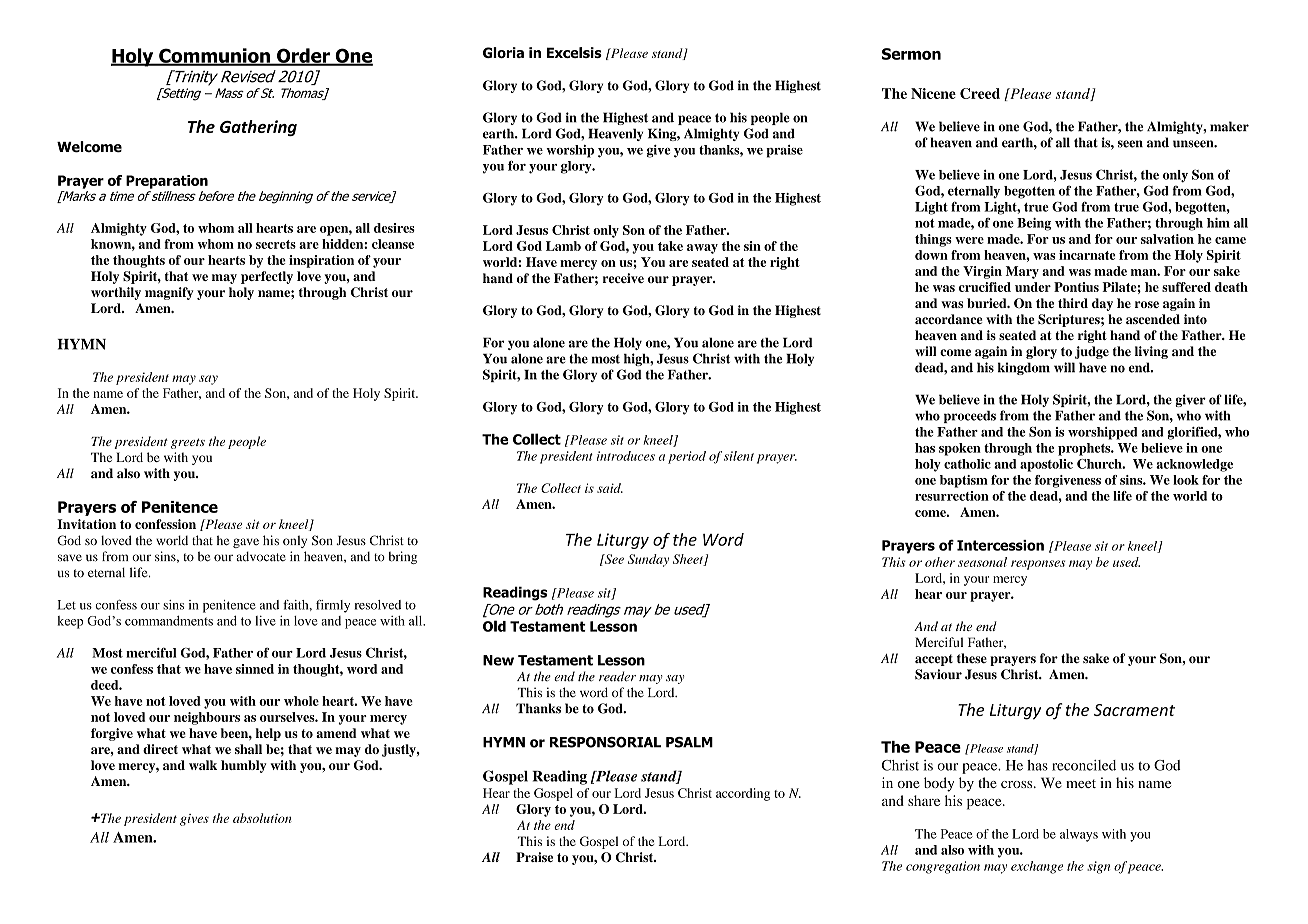 This document has width=1308, height=924. I want to click on Gloria, so click(503, 52).
